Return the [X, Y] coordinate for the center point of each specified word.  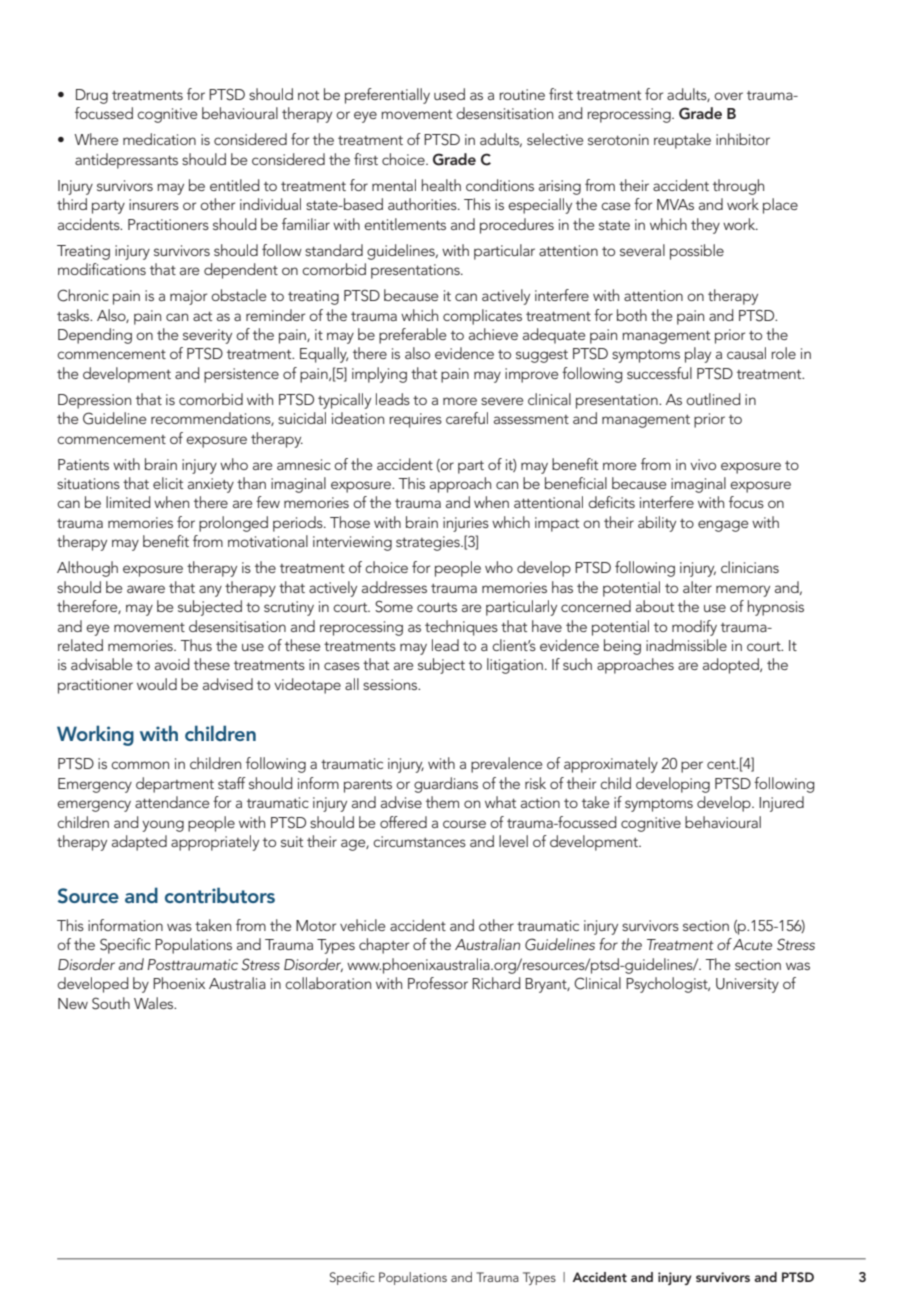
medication [159, 139]
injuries [466, 524]
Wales [155, 1003]
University [747, 985]
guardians [446, 785]
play [698, 355]
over [728, 96]
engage [723, 526]
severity [207, 336]
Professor [438, 983]
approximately [611, 765]
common [140, 765]
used [449, 94]
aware [146, 589]
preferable [412, 336]
